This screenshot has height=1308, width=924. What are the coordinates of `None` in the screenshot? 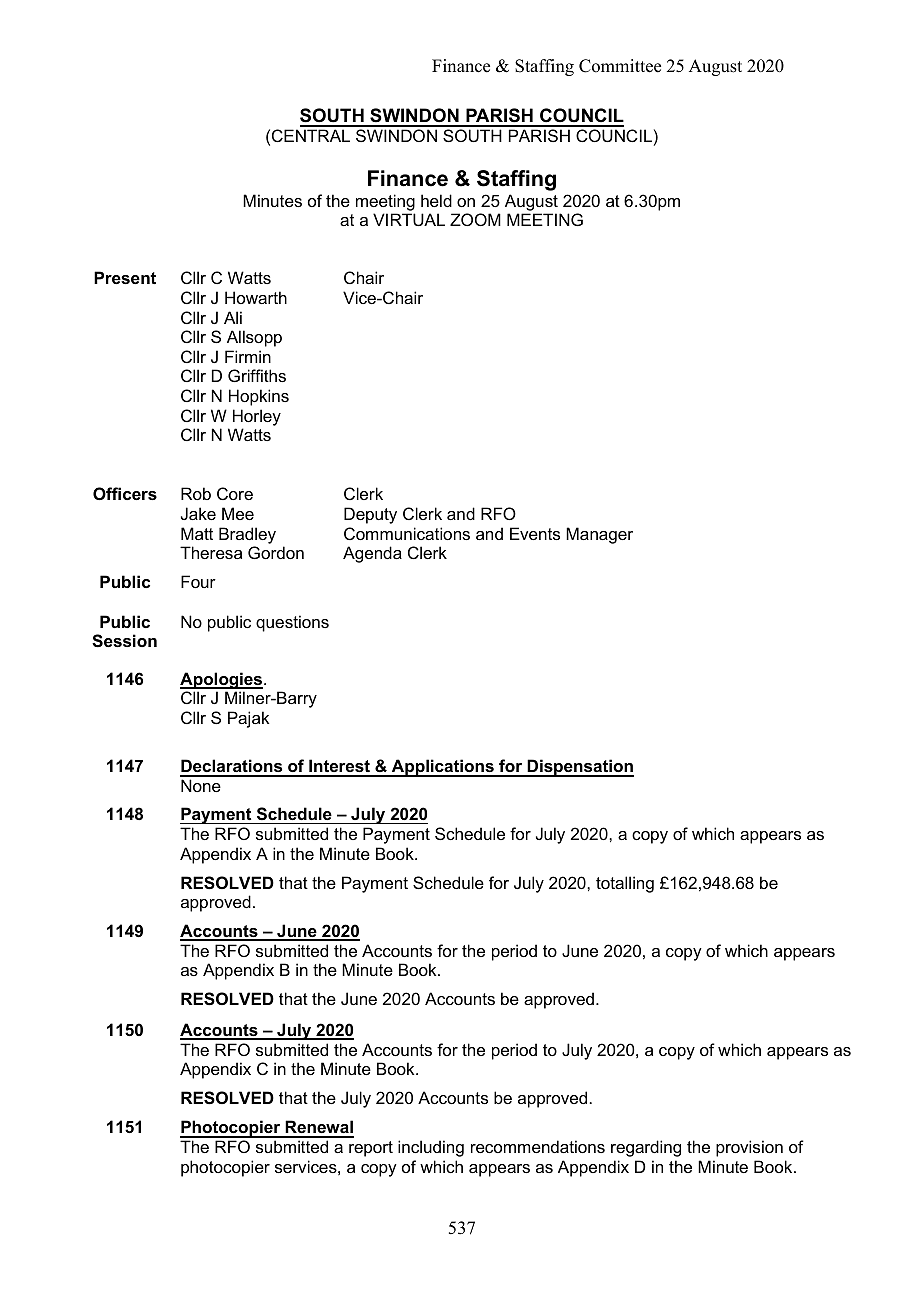 It's located at (201, 785).
